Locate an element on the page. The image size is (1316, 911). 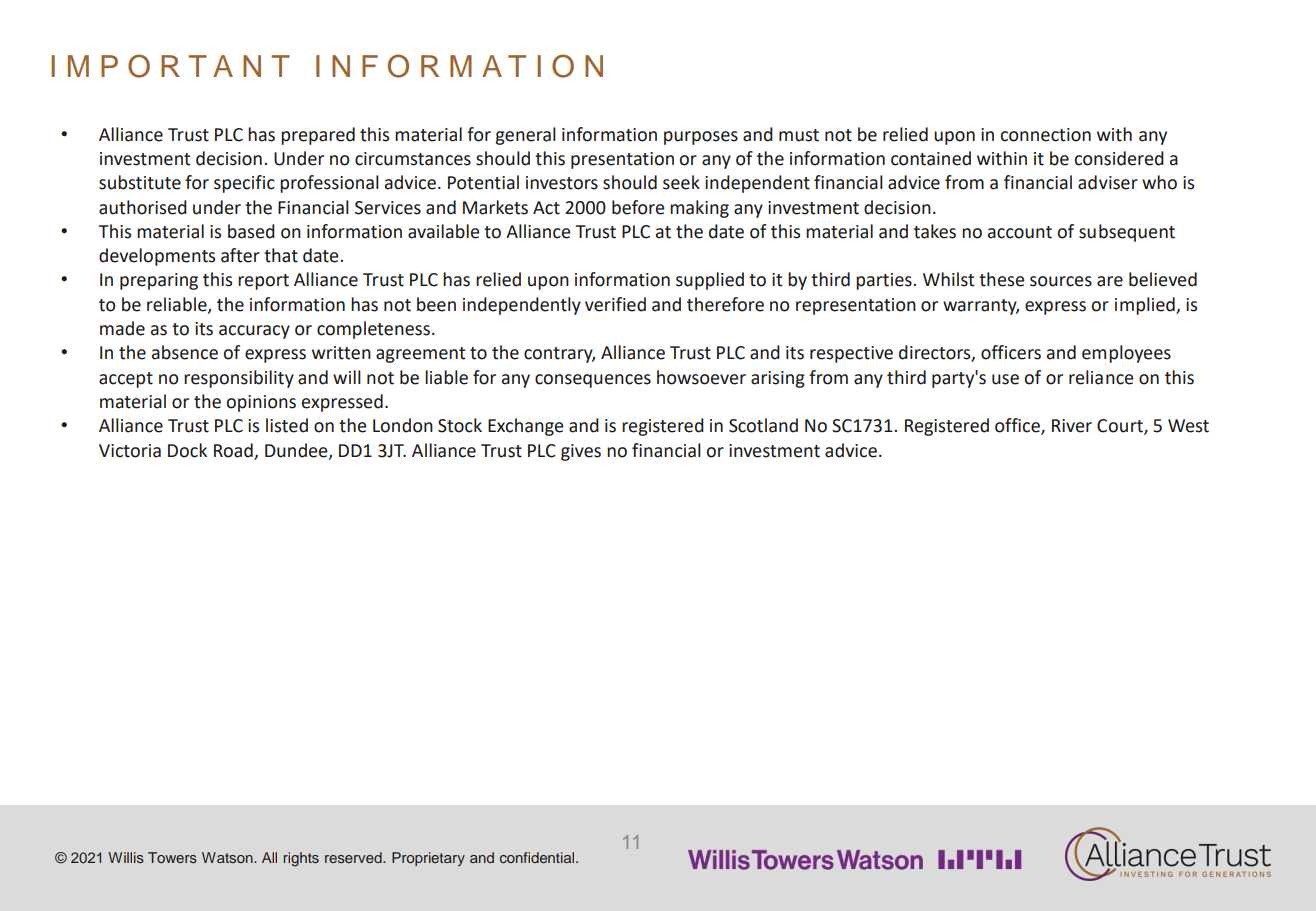
Road is located at coordinates (233, 450).
